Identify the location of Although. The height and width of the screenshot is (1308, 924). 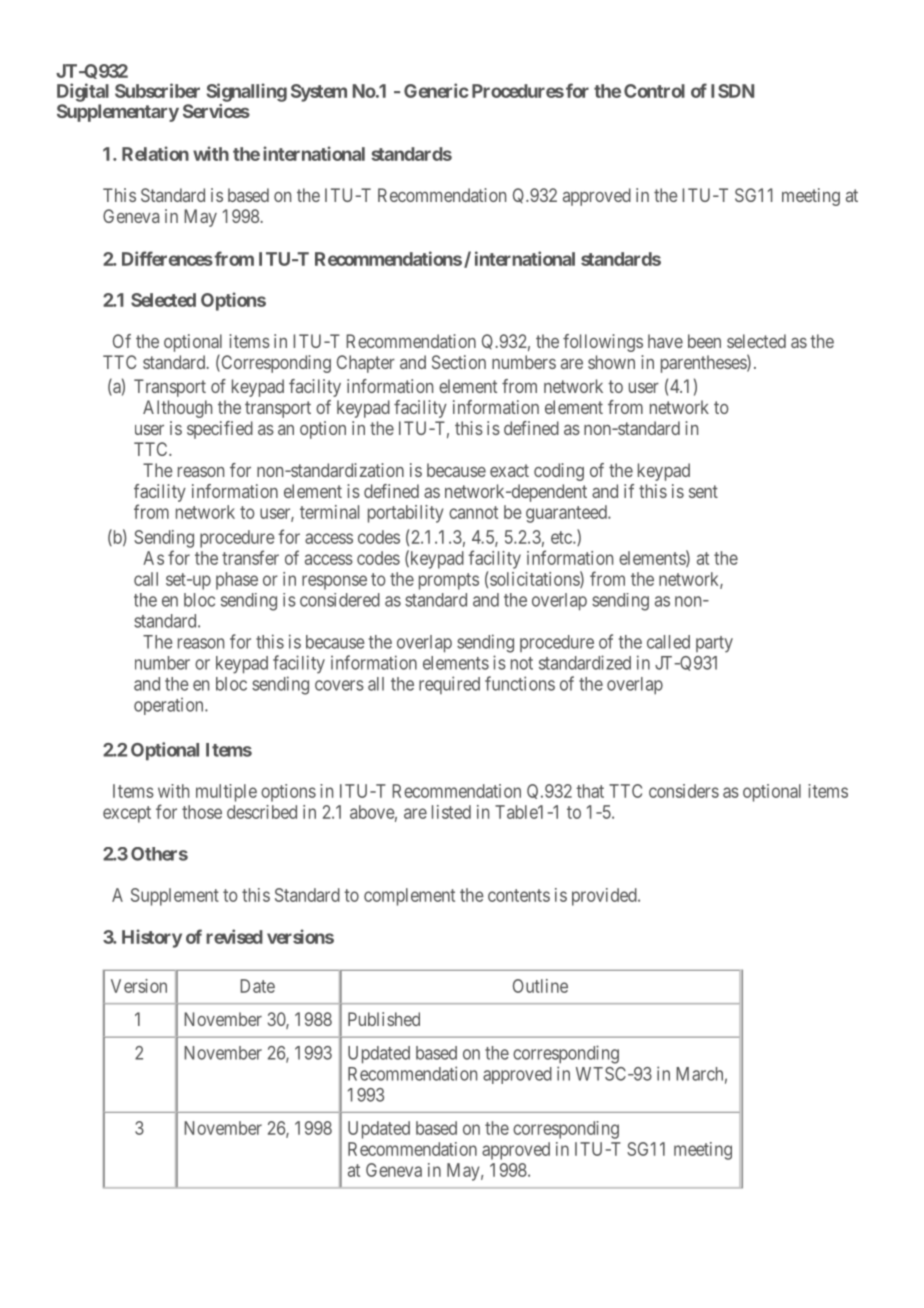
(177, 409).
